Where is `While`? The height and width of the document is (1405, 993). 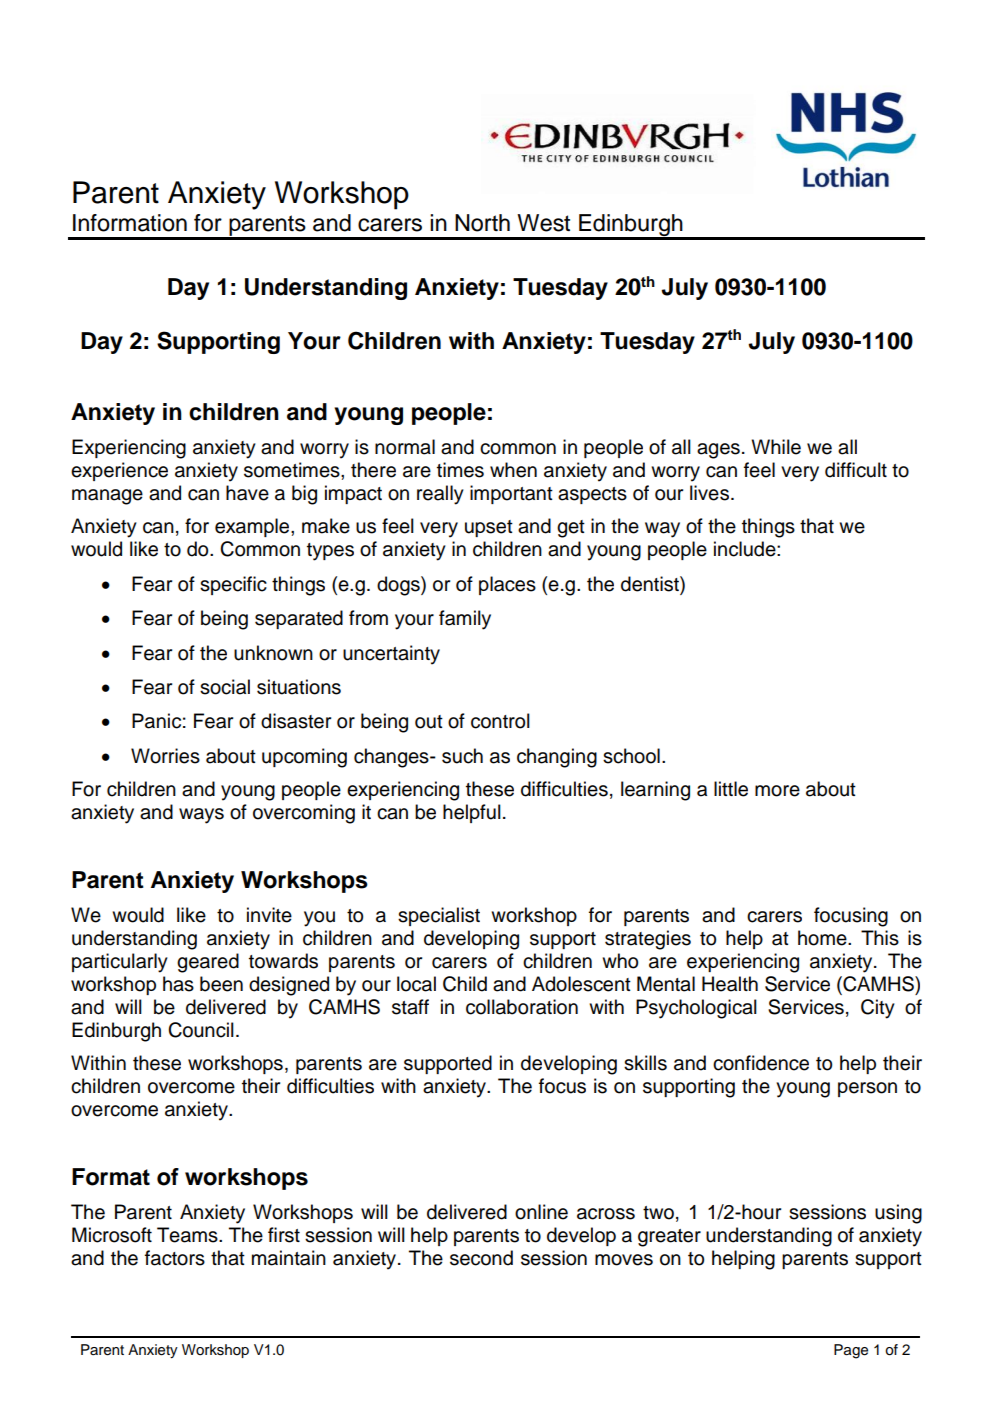
While is located at coordinates (776, 447).
